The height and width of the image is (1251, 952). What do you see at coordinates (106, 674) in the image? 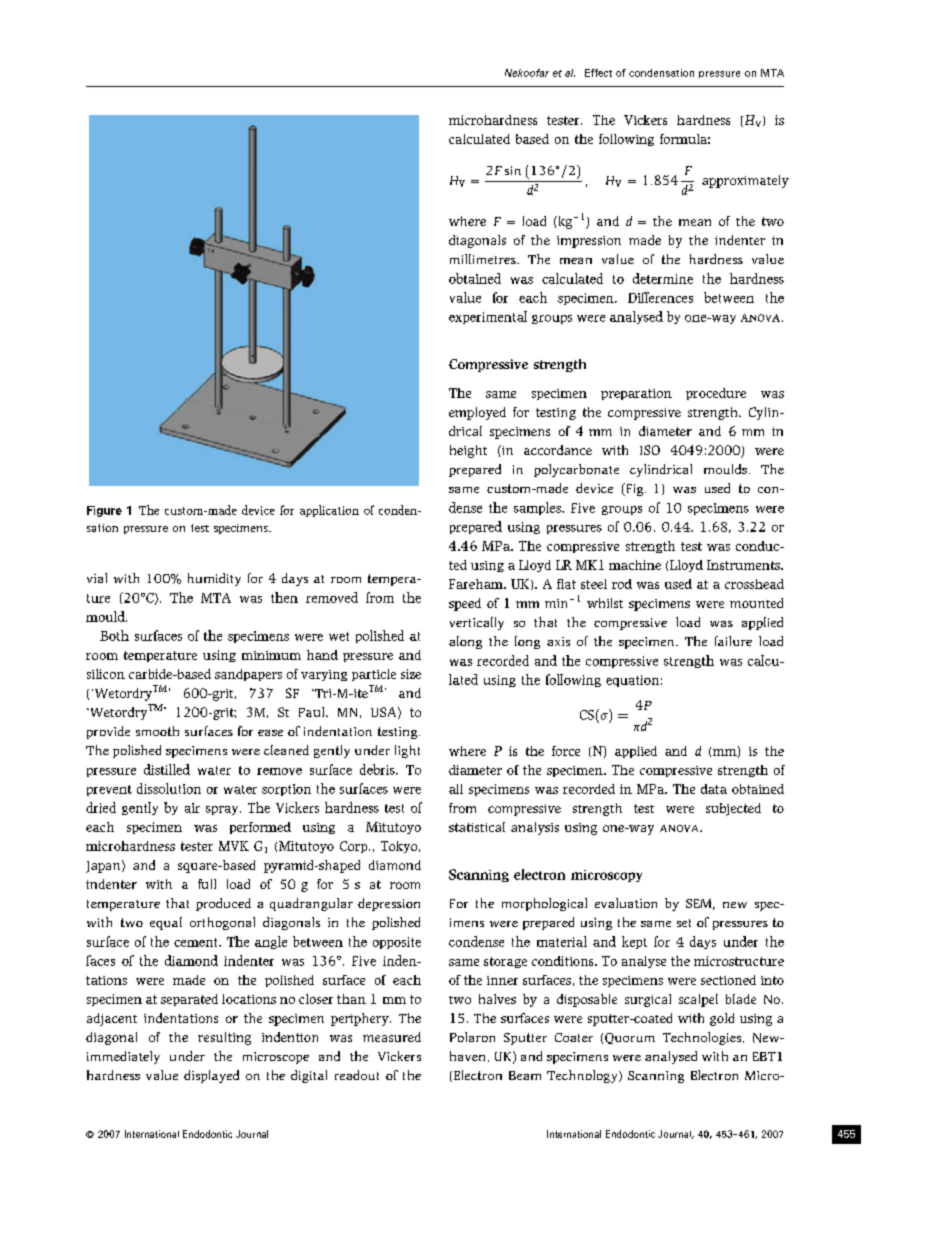
I see `silicon` at bounding box center [106, 674].
